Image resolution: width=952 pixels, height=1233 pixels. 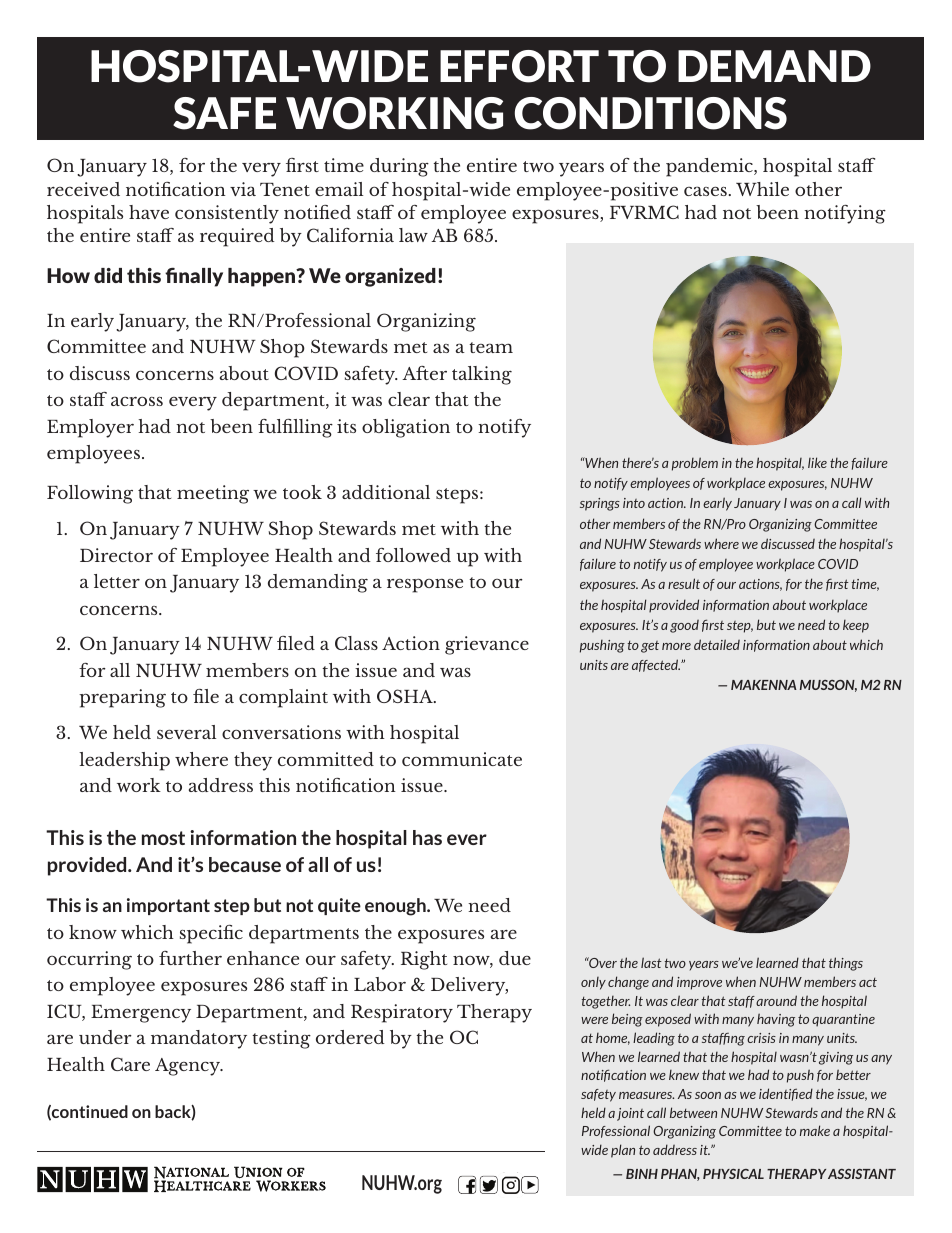 I want to click on communicate, so click(x=462, y=759).
